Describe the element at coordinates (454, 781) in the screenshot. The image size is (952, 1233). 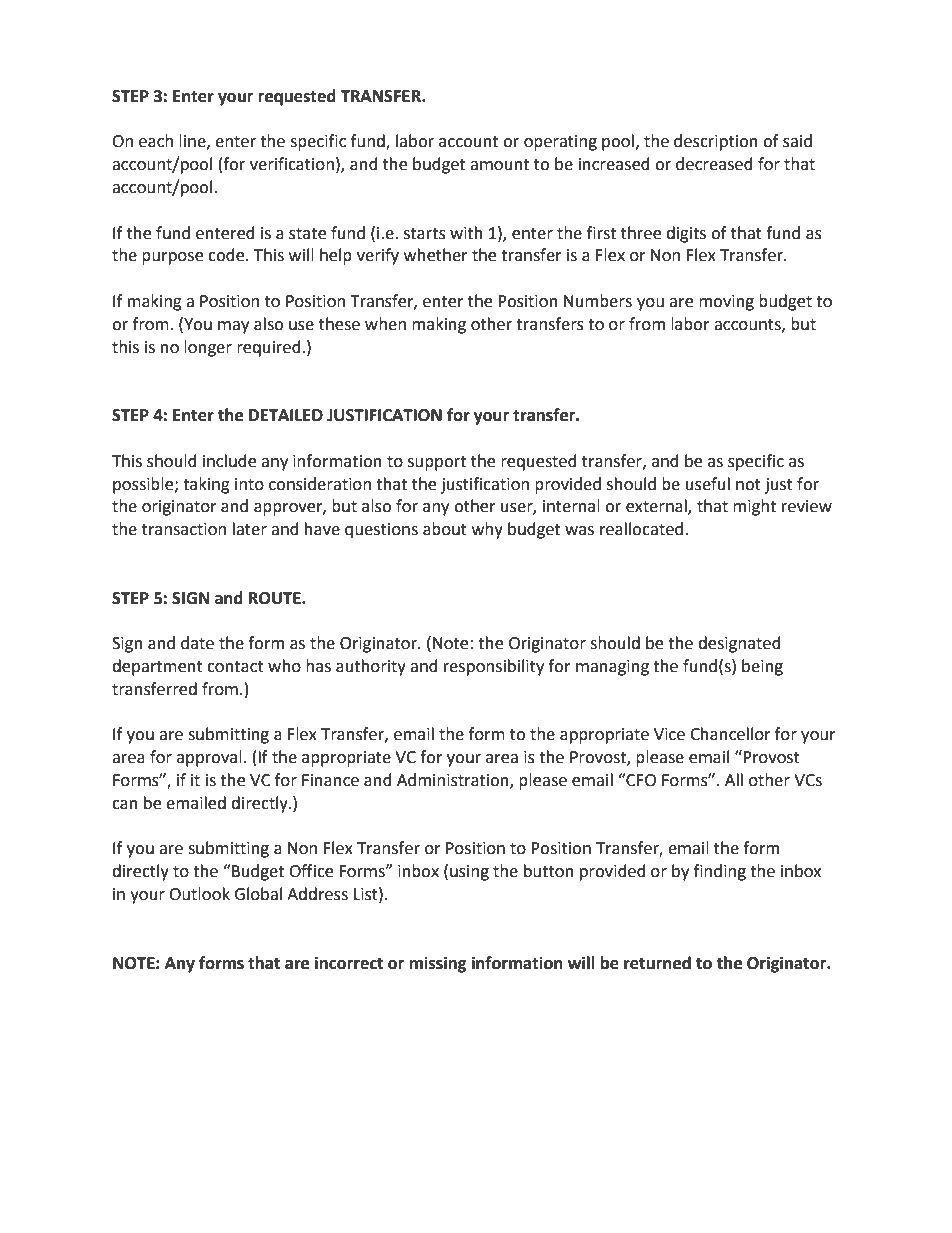
I see `Administration` at that location.
